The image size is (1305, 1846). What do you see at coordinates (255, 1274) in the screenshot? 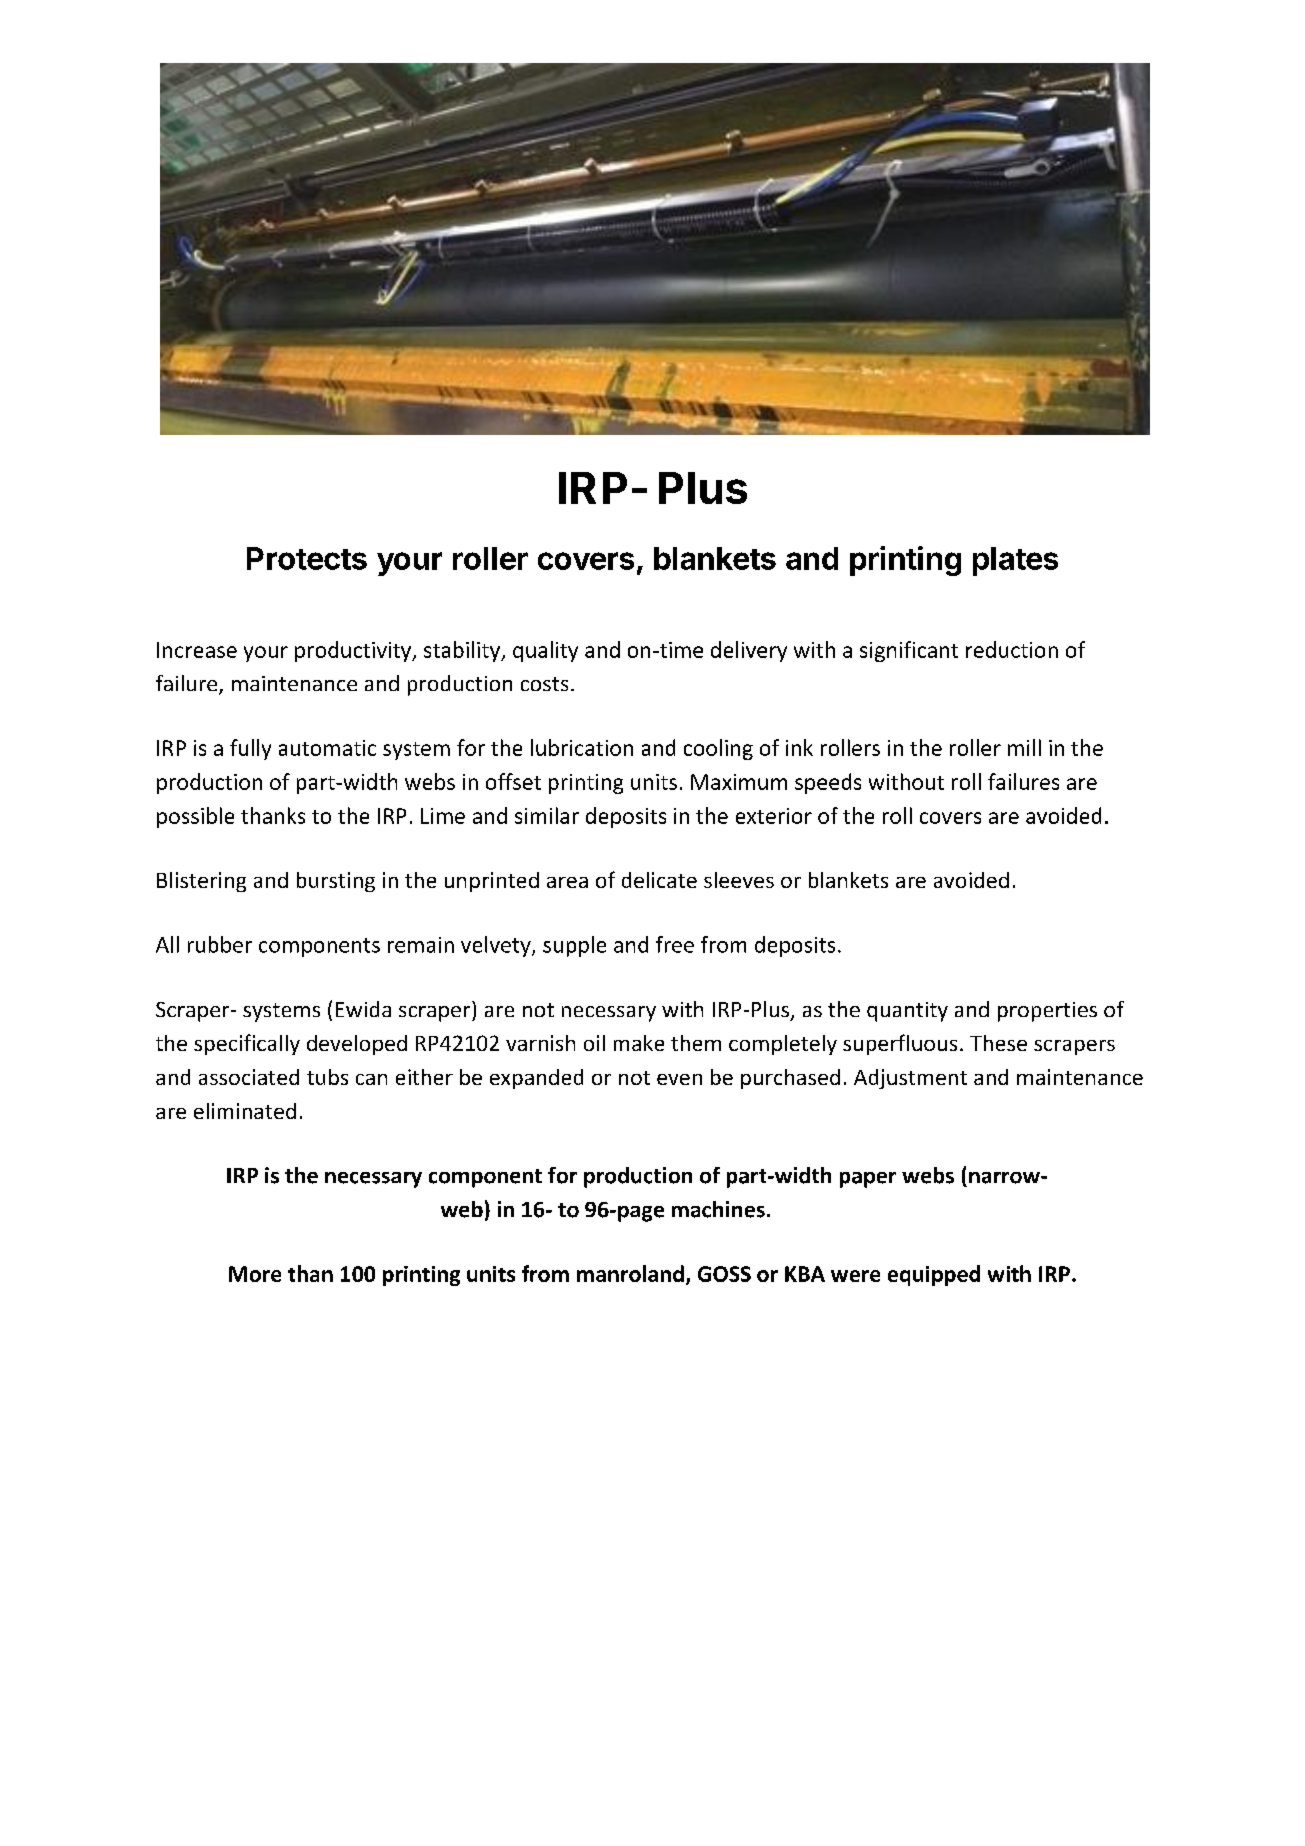
I see `More` at bounding box center [255, 1274].
